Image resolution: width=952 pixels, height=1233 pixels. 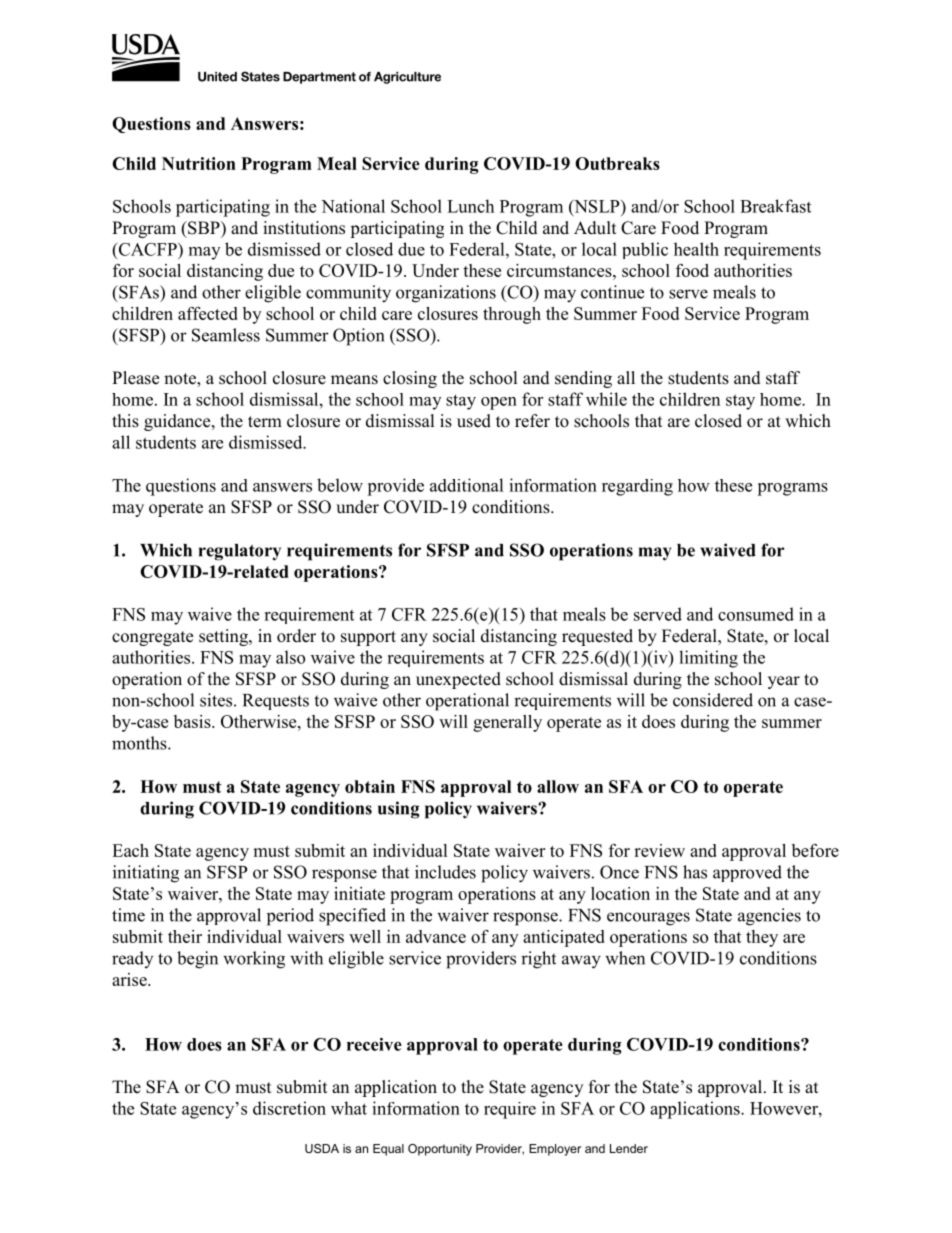 What do you see at coordinates (713, 700) in the screenshot?
I see `considered` at bounding box center [713, 700].
